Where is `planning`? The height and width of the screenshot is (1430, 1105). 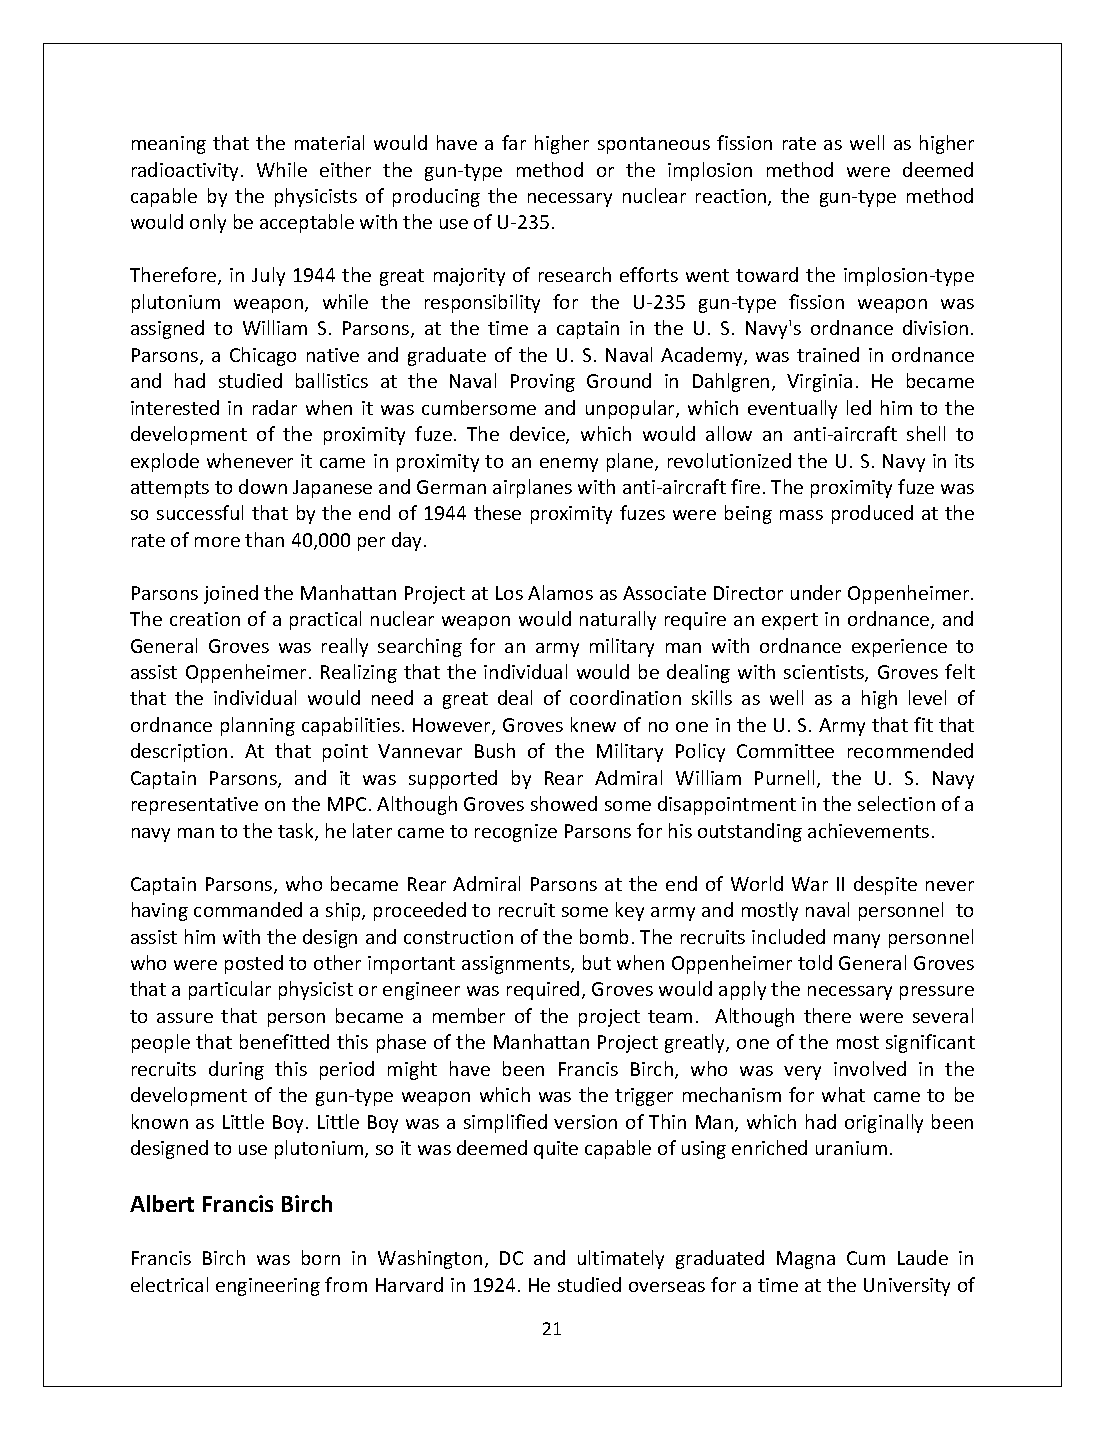 planning is located at coordinates (258, 726).
